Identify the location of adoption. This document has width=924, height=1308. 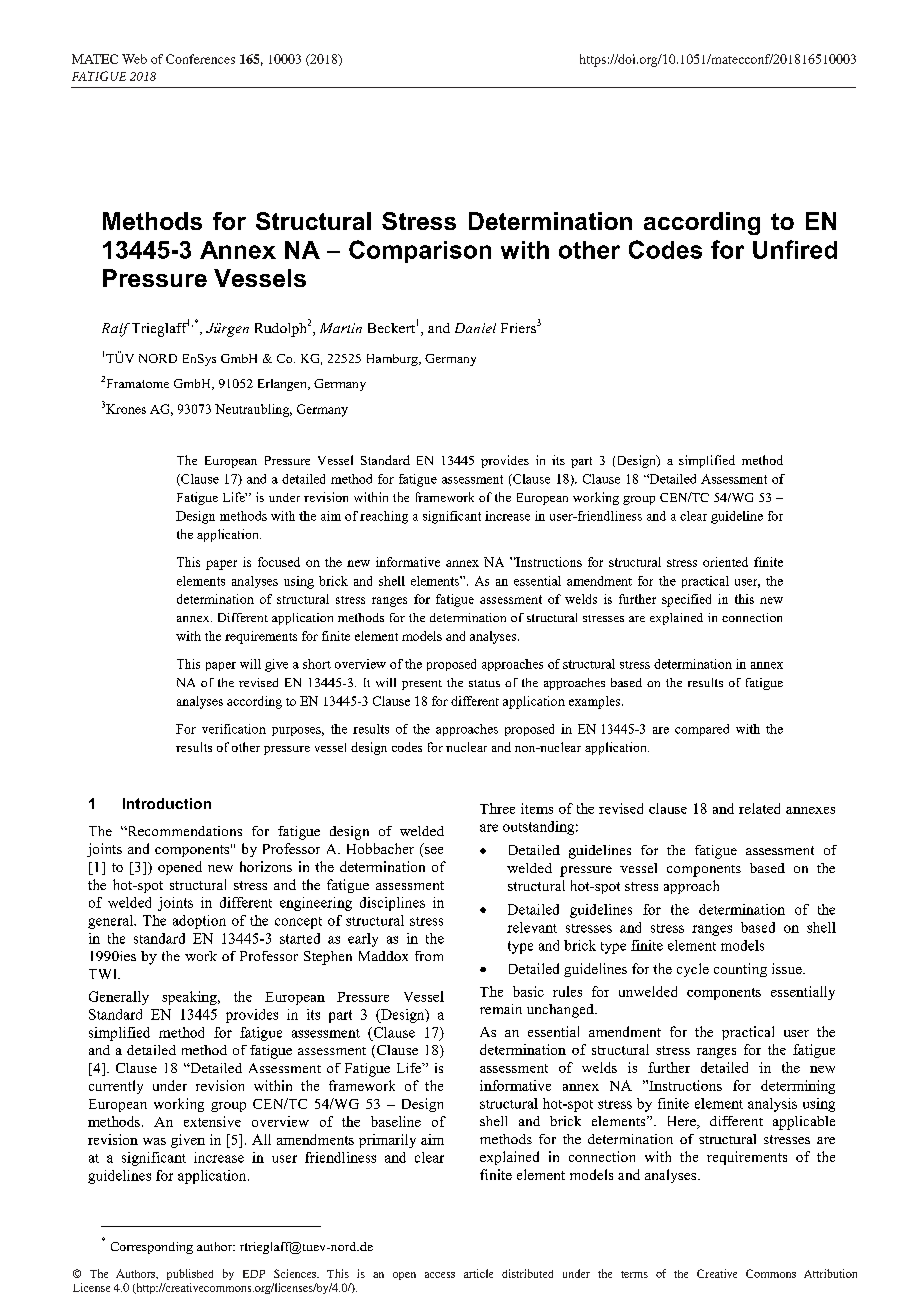
(199, 922).
